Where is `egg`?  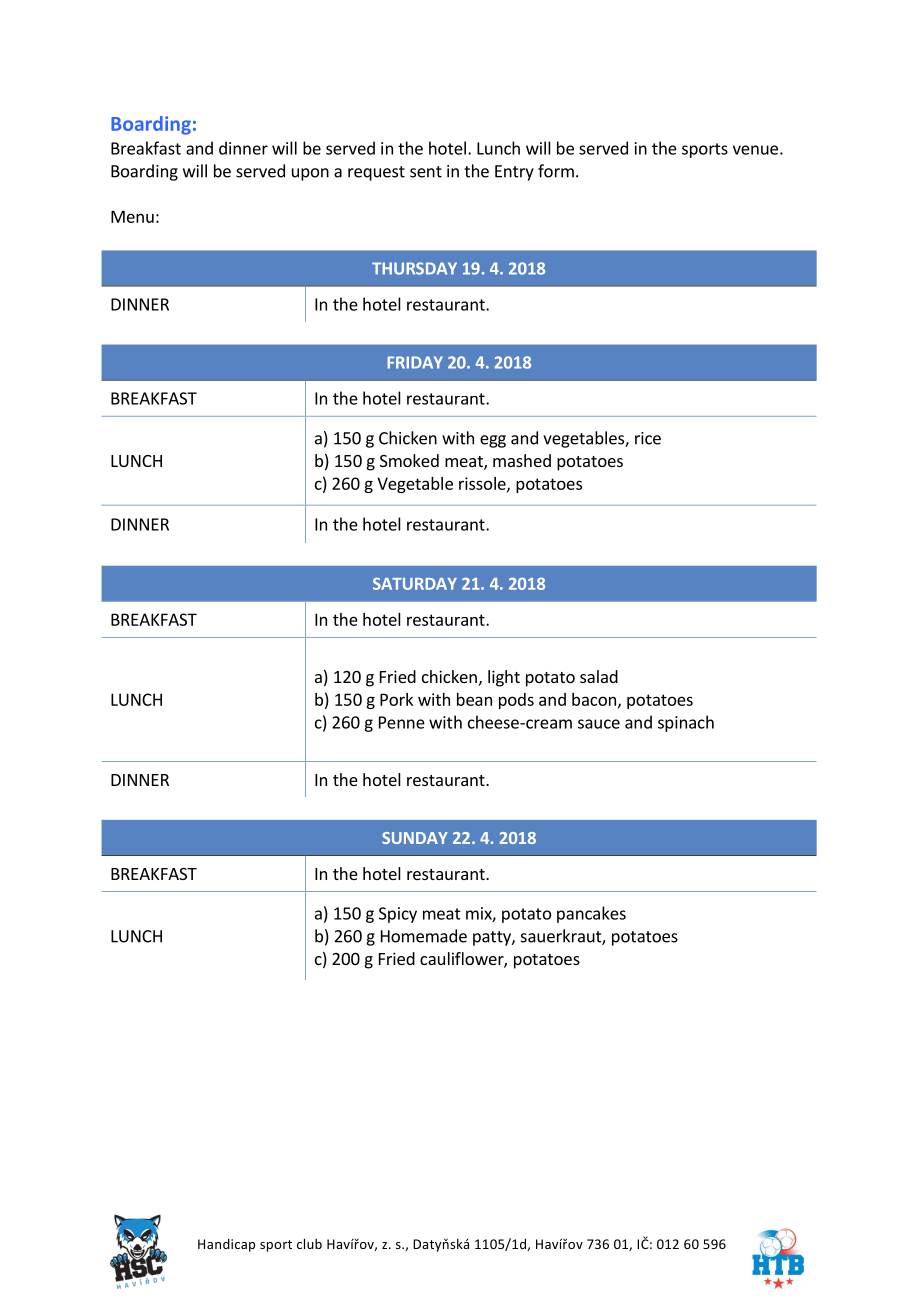 egg is located at coordinates (493, 441).
